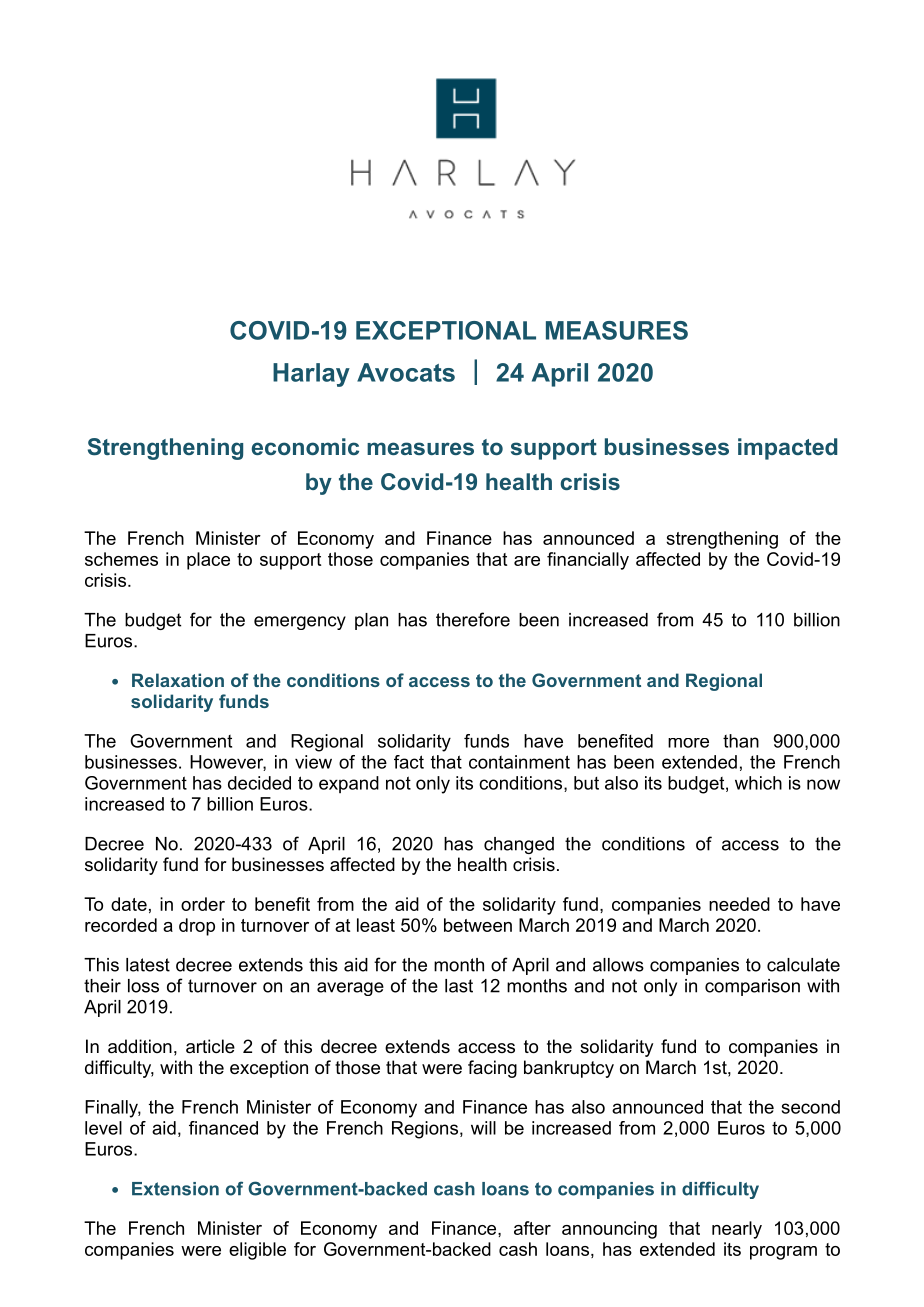 Image resolution: width=924 pixels, height=1307 pixels. I want to click on than, so click(741, 741).
